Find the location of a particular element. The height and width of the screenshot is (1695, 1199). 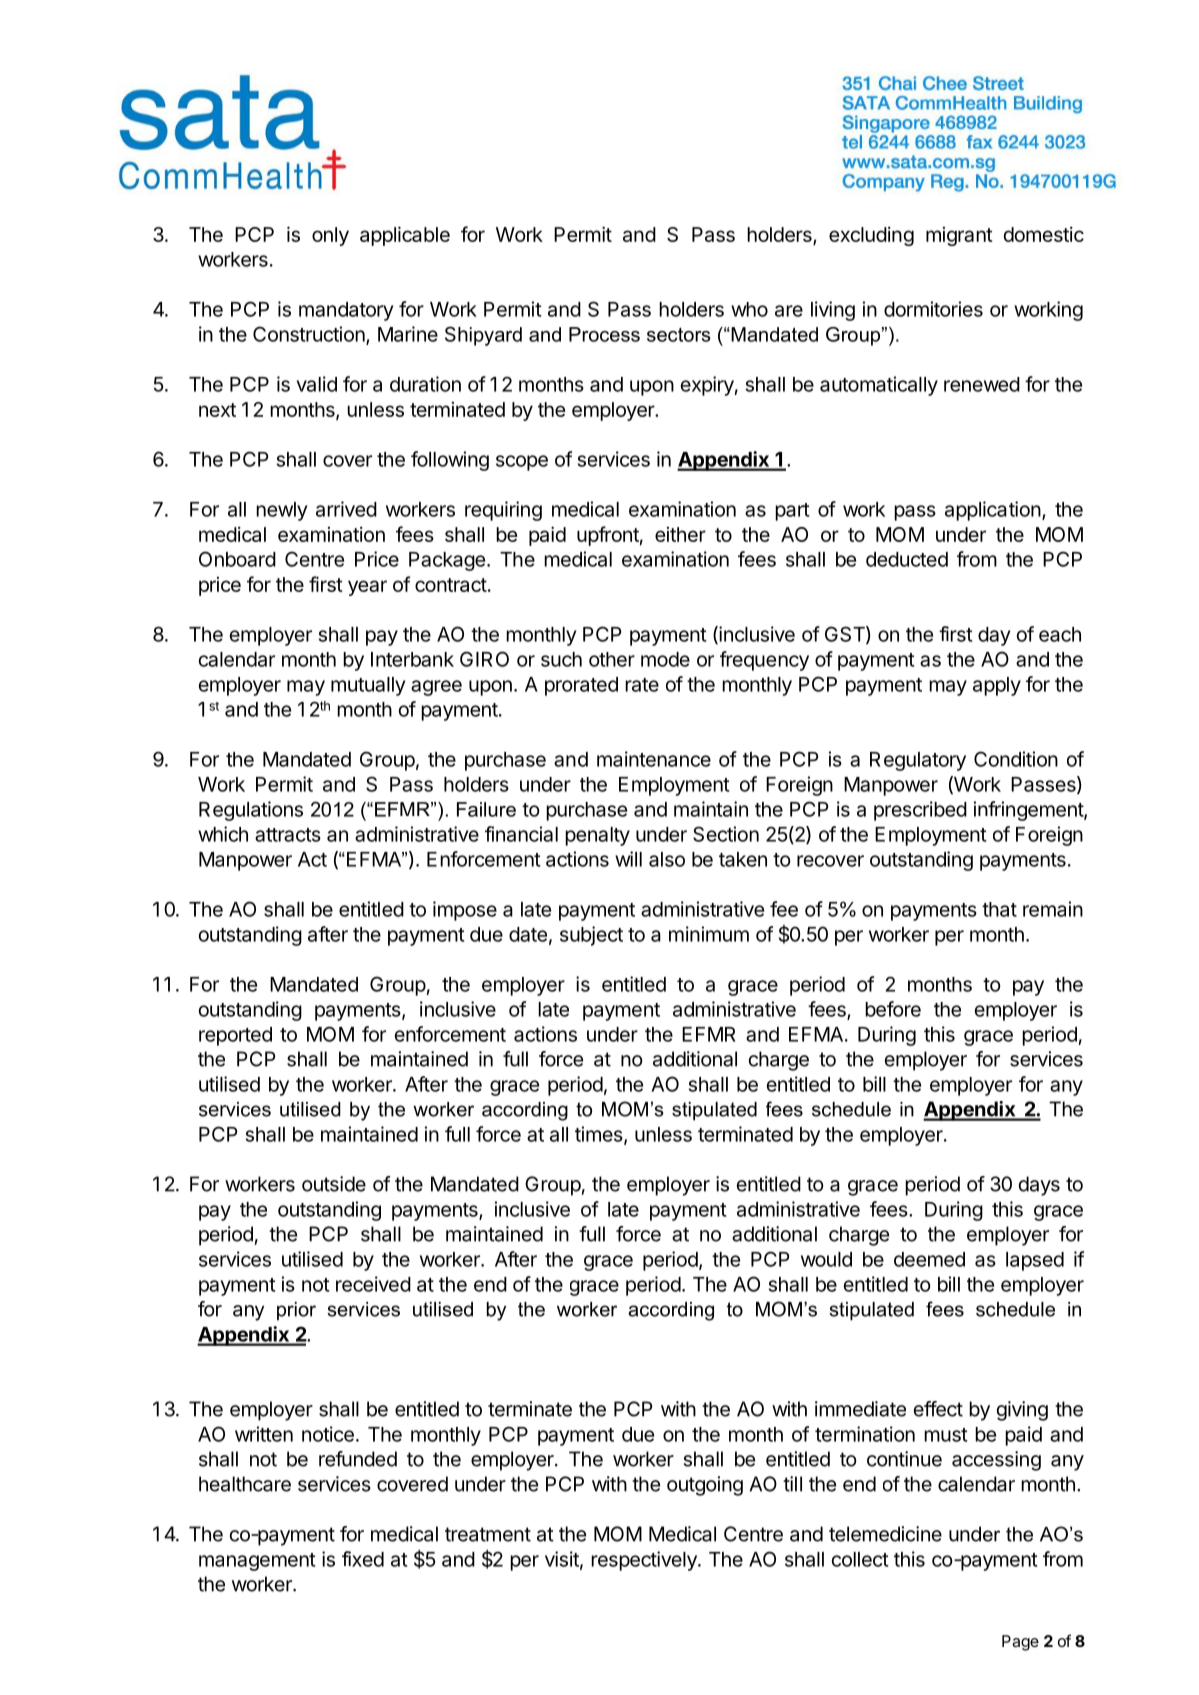

apply is located at coordinates (997, 686).
